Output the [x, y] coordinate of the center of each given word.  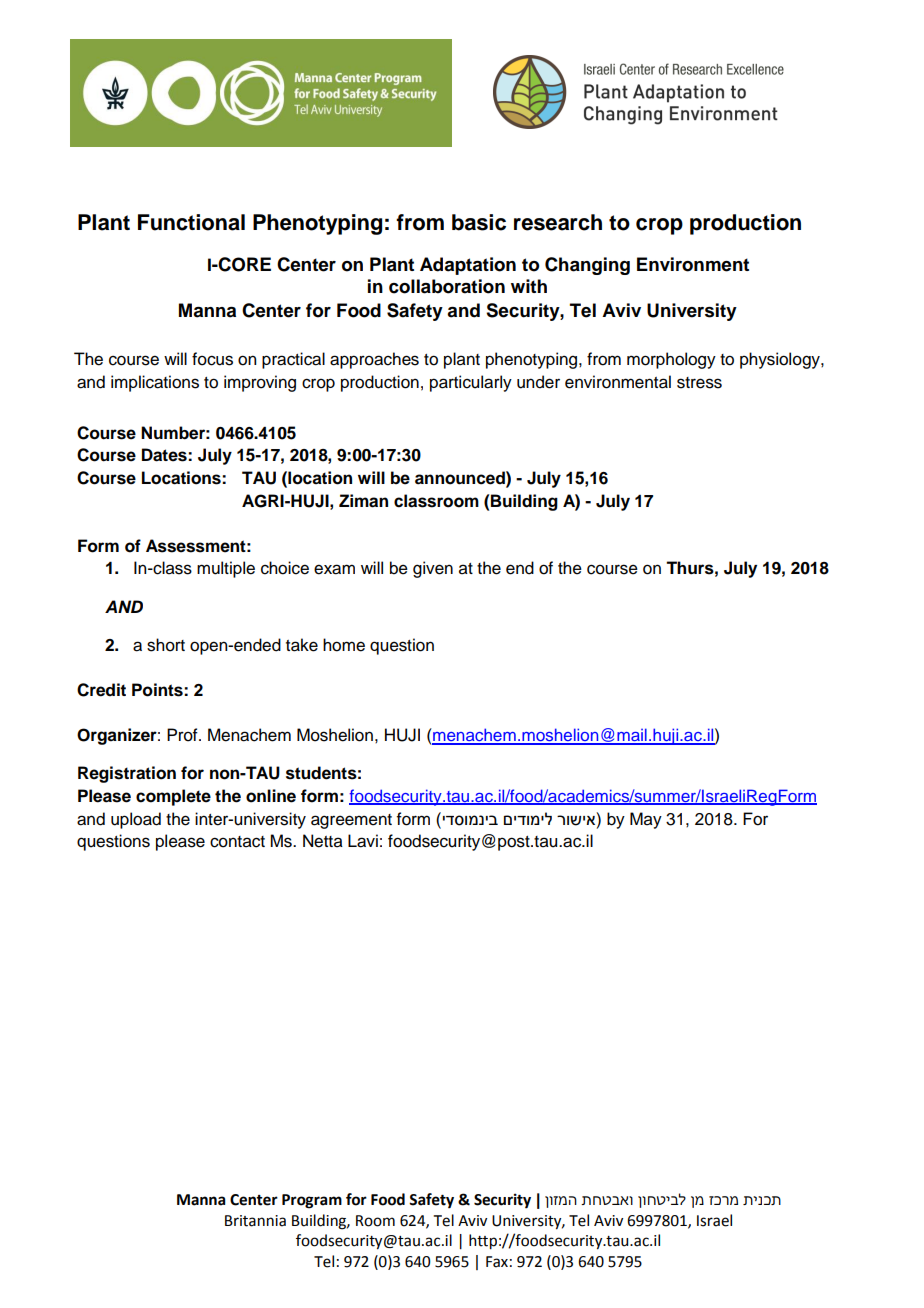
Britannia [255, 1221]
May [646, 820]
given [433, 569]
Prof [183, 735]
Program [312, 1201]
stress [699, 383]
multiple [226, 569]
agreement [351, 821]
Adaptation [468, 266]
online [271, 796]
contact [237, 842]
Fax [497, 1262]
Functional [191, 222]
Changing [587, 266]
